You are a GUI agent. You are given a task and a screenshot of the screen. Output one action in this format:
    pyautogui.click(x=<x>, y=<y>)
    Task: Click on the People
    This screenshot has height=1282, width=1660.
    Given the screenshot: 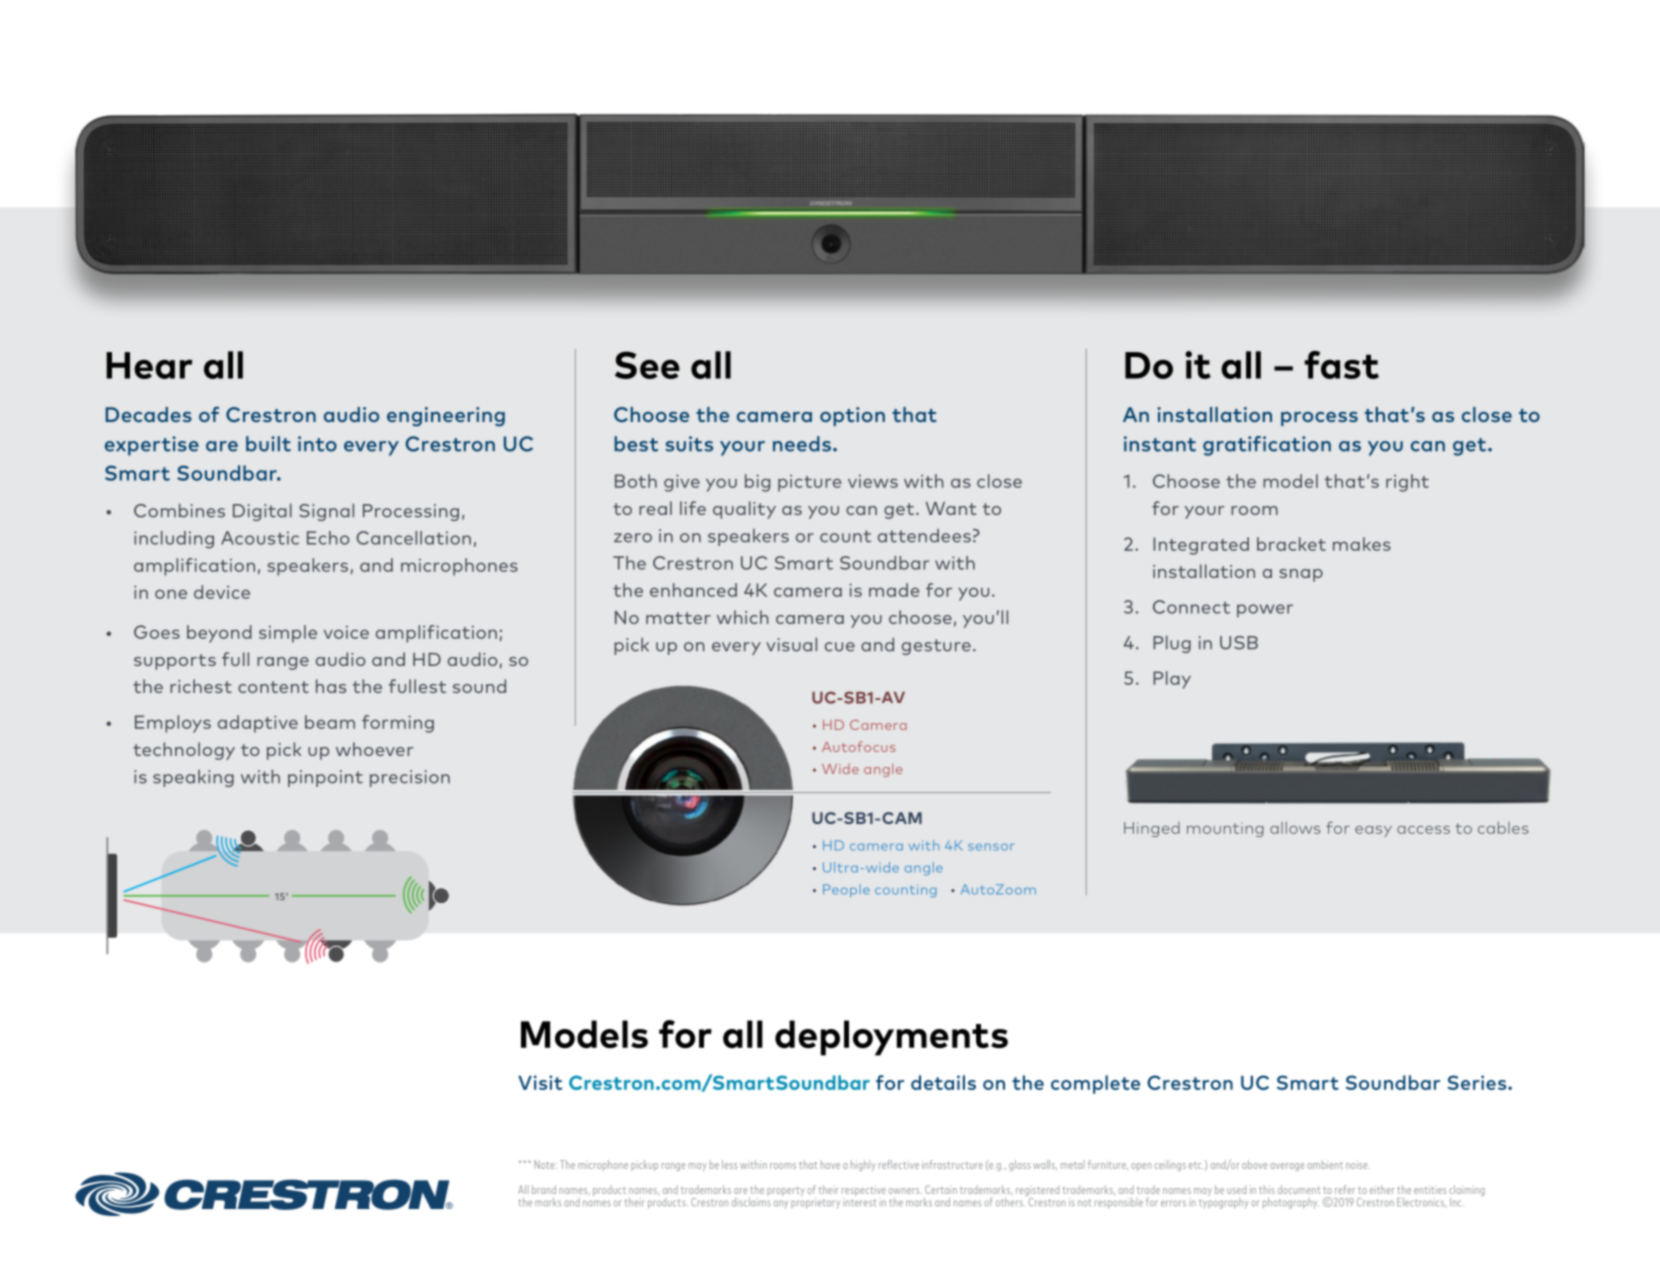 What is the action you would take?
    pyautogui.click(x=846, y=890)
